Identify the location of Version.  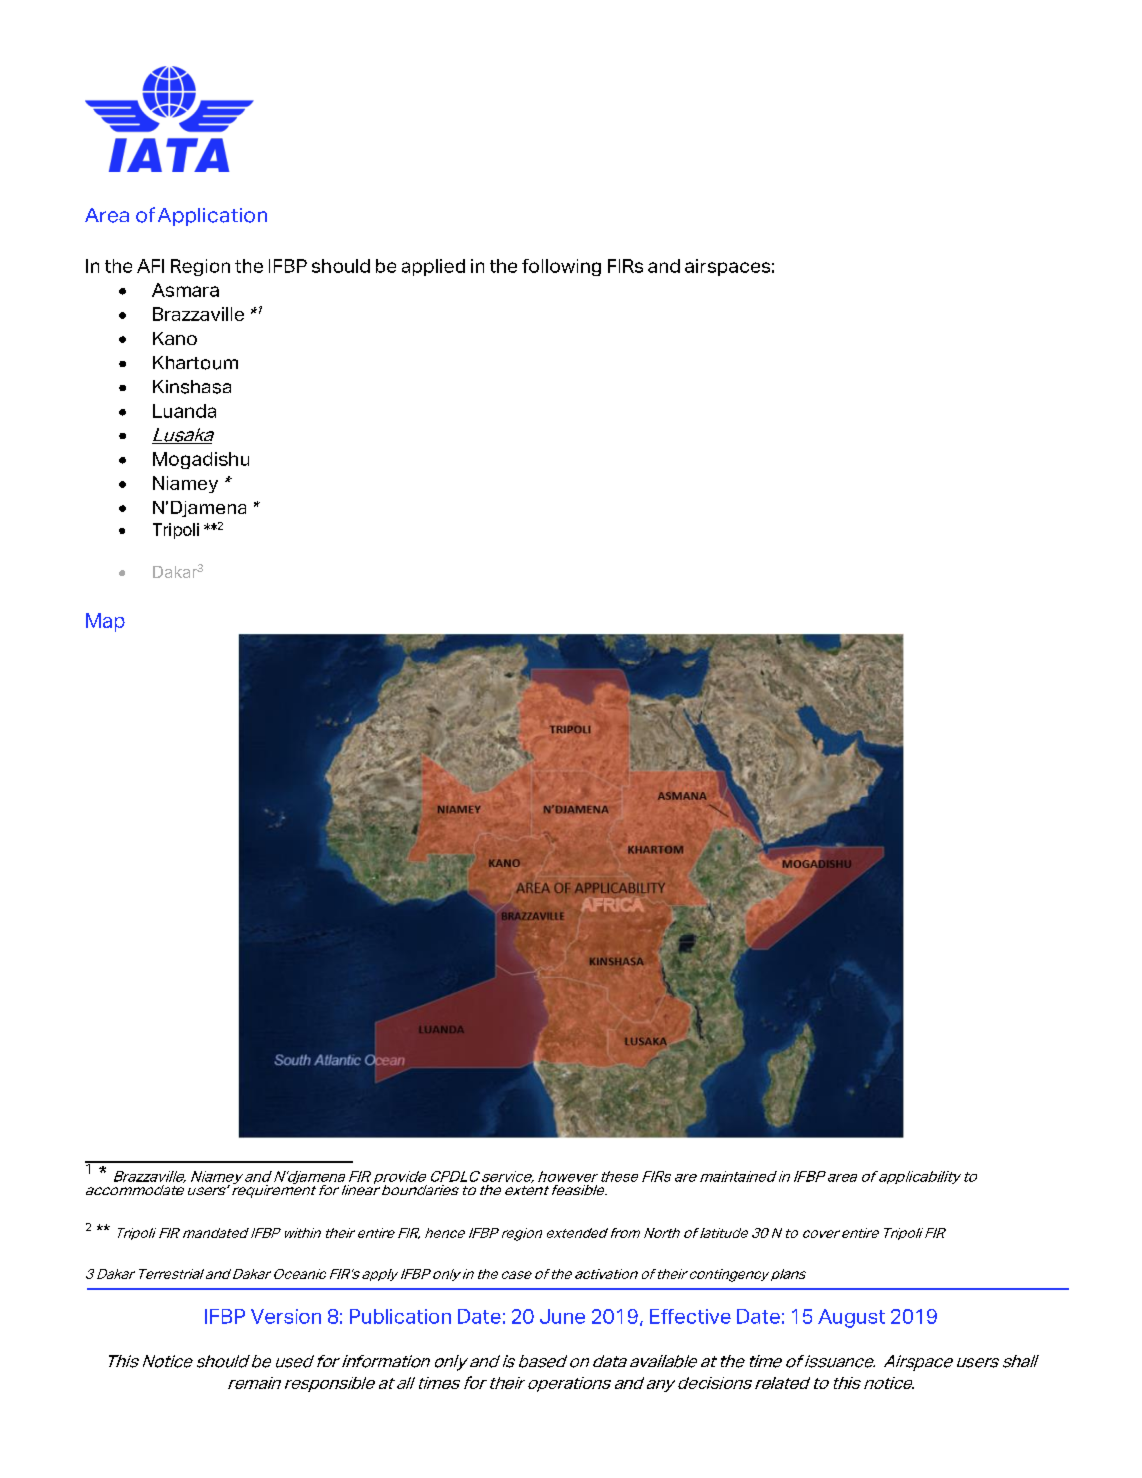
(286, 1316).
